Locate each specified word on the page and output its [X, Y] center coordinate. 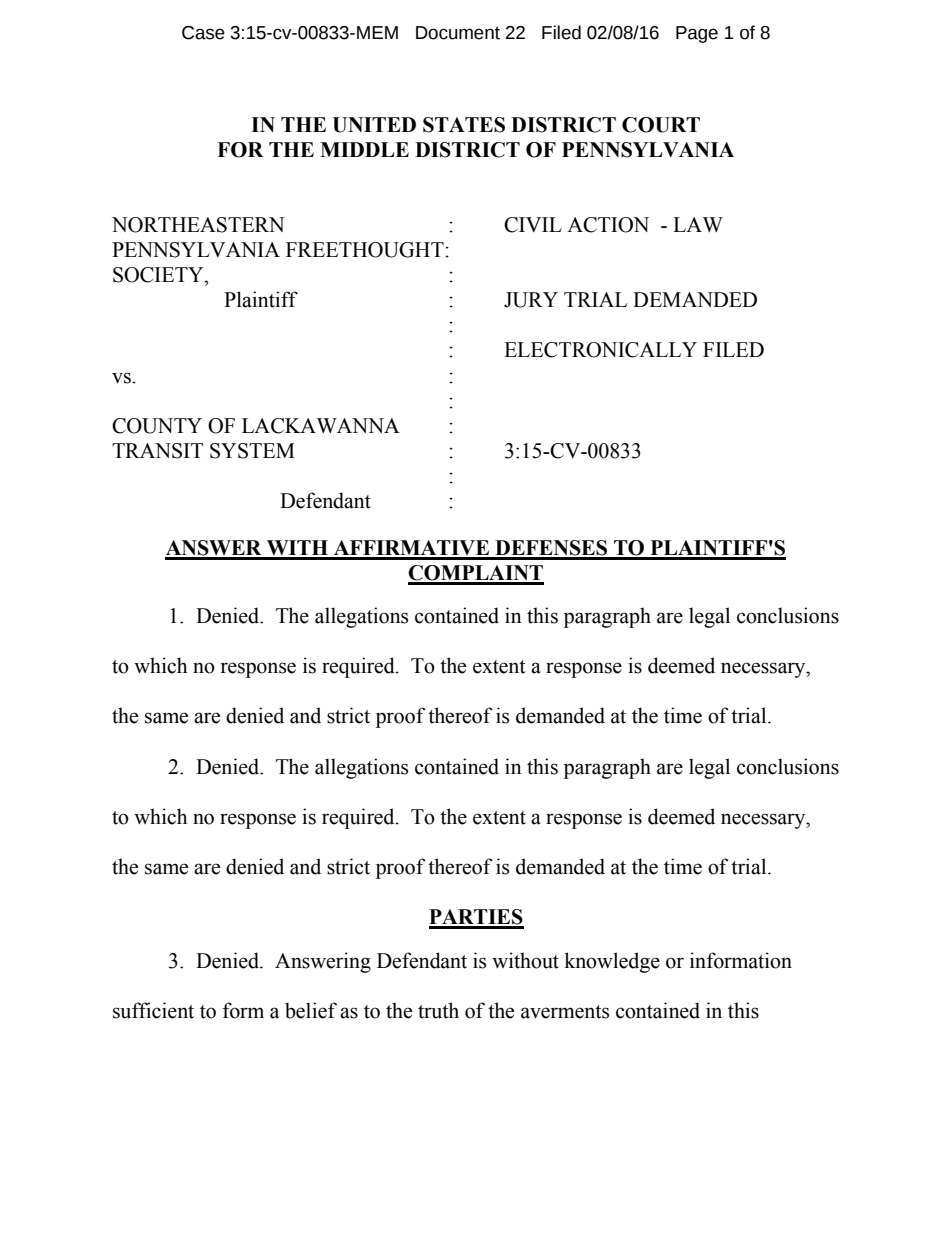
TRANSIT [158, 451]
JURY [531, 300]
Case [203, 33]
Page [697, 34]
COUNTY [157, 426]
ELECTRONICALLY [600, 350]
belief [311, 1010]
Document [458, 33]
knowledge [612, 962]
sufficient [153, 1010]
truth [438, 1010]
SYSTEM [252, 451]
